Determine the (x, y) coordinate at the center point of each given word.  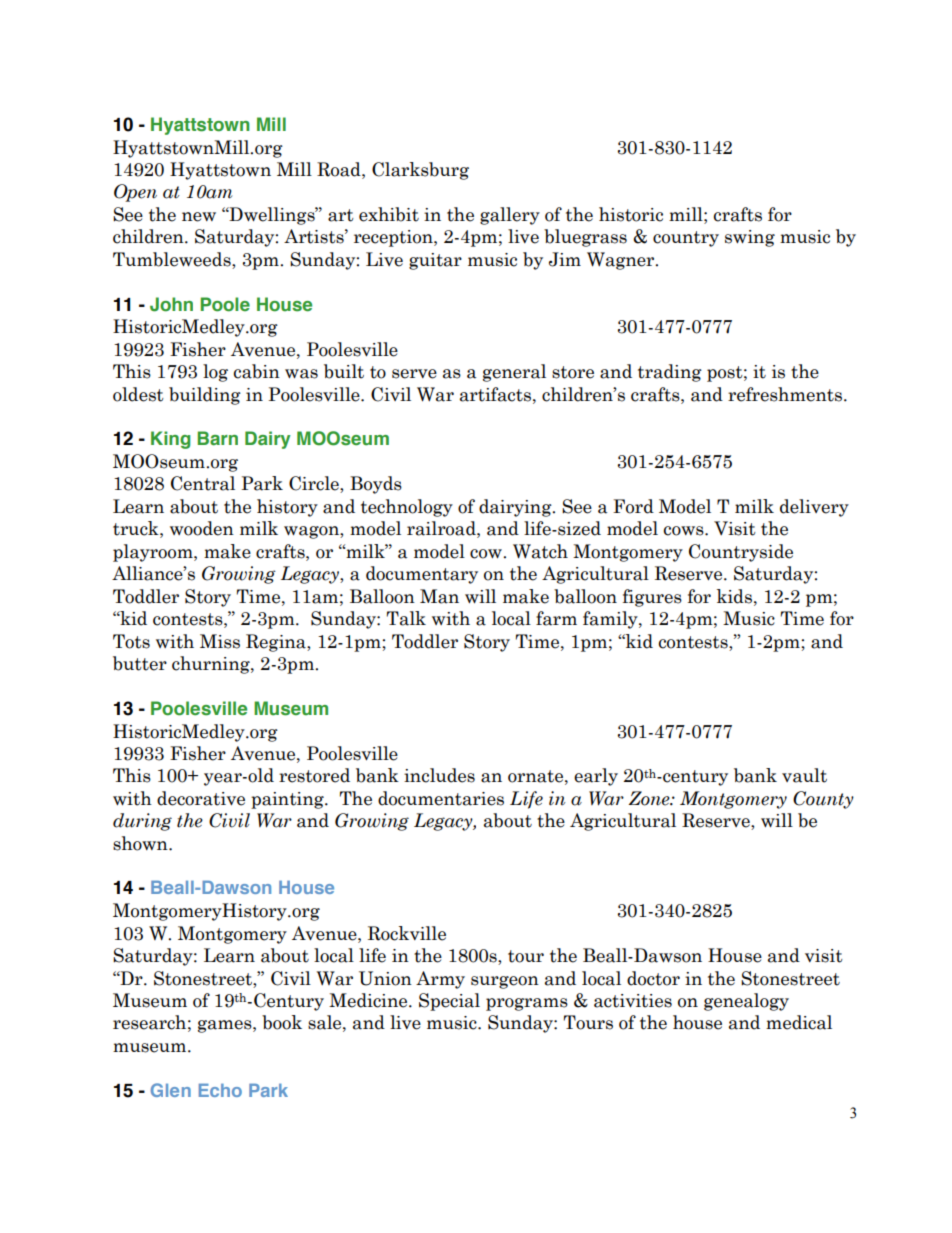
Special (449, 1002)
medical (799, 1022)
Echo (220, 1090)
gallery (510, 216)
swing (750, 238)
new (199, 217)
